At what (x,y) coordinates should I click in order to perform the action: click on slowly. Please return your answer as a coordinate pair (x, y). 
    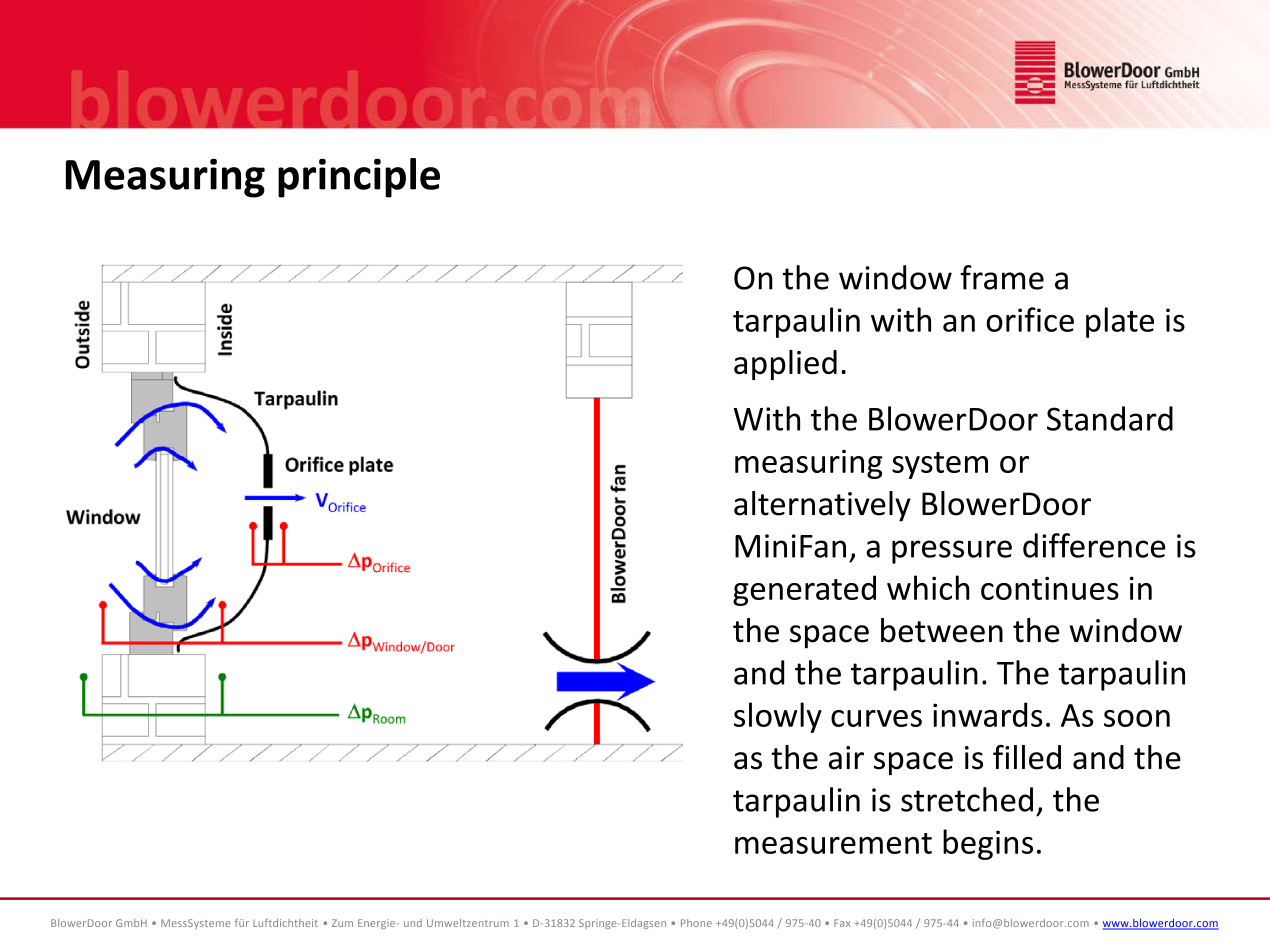
    Looking at the image, I should click on (778, 717).
